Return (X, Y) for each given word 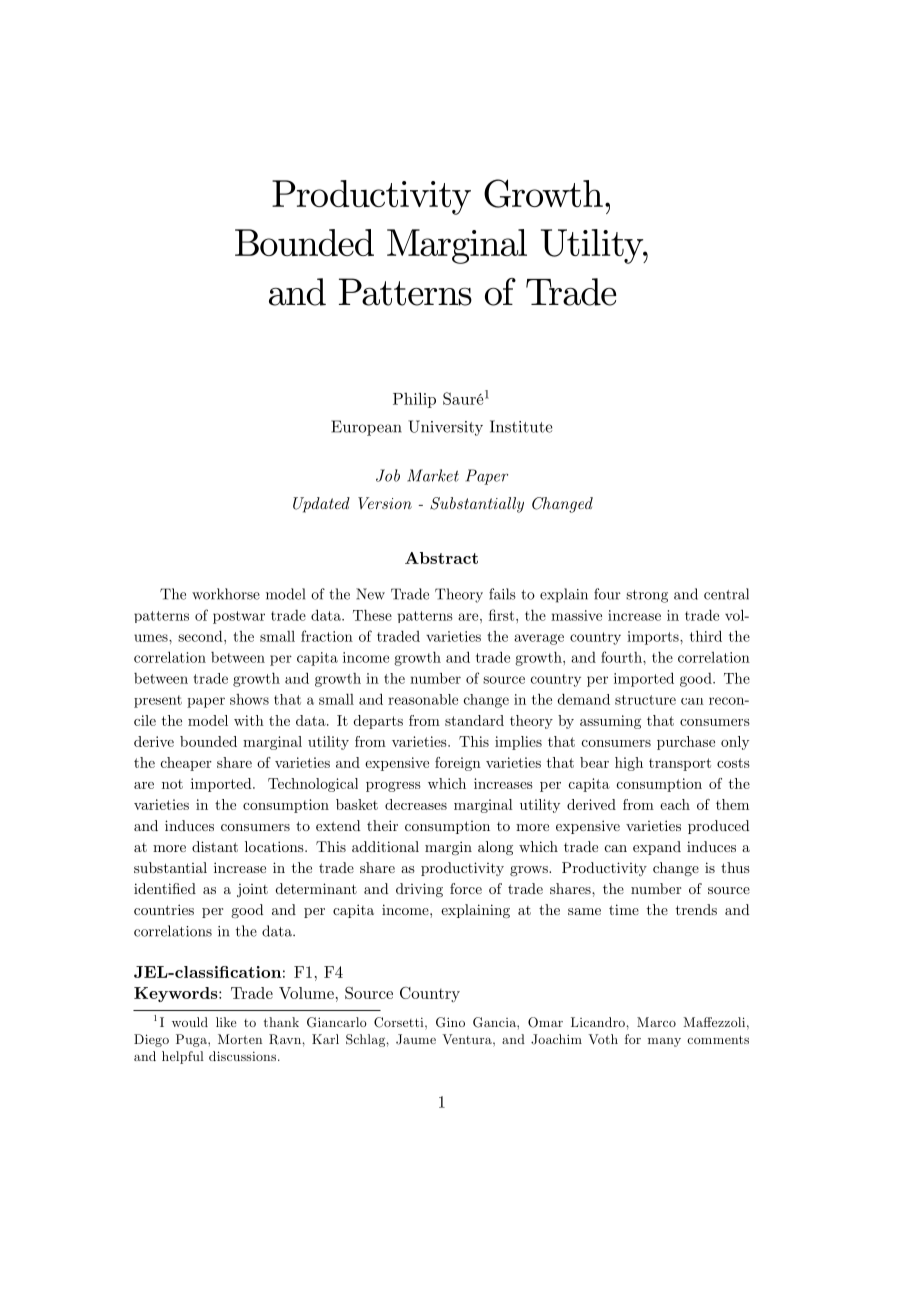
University (445, 428)
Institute (521, 426)
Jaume (416, 1039)
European (366, 428)
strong (647, 596)
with (249, 720)
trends (696, 909)
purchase (686, 743)
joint (252, 890)
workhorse (226, 594)
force (466, 888)
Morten (240, 1039)
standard (474, 720)
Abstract (441, 558)
